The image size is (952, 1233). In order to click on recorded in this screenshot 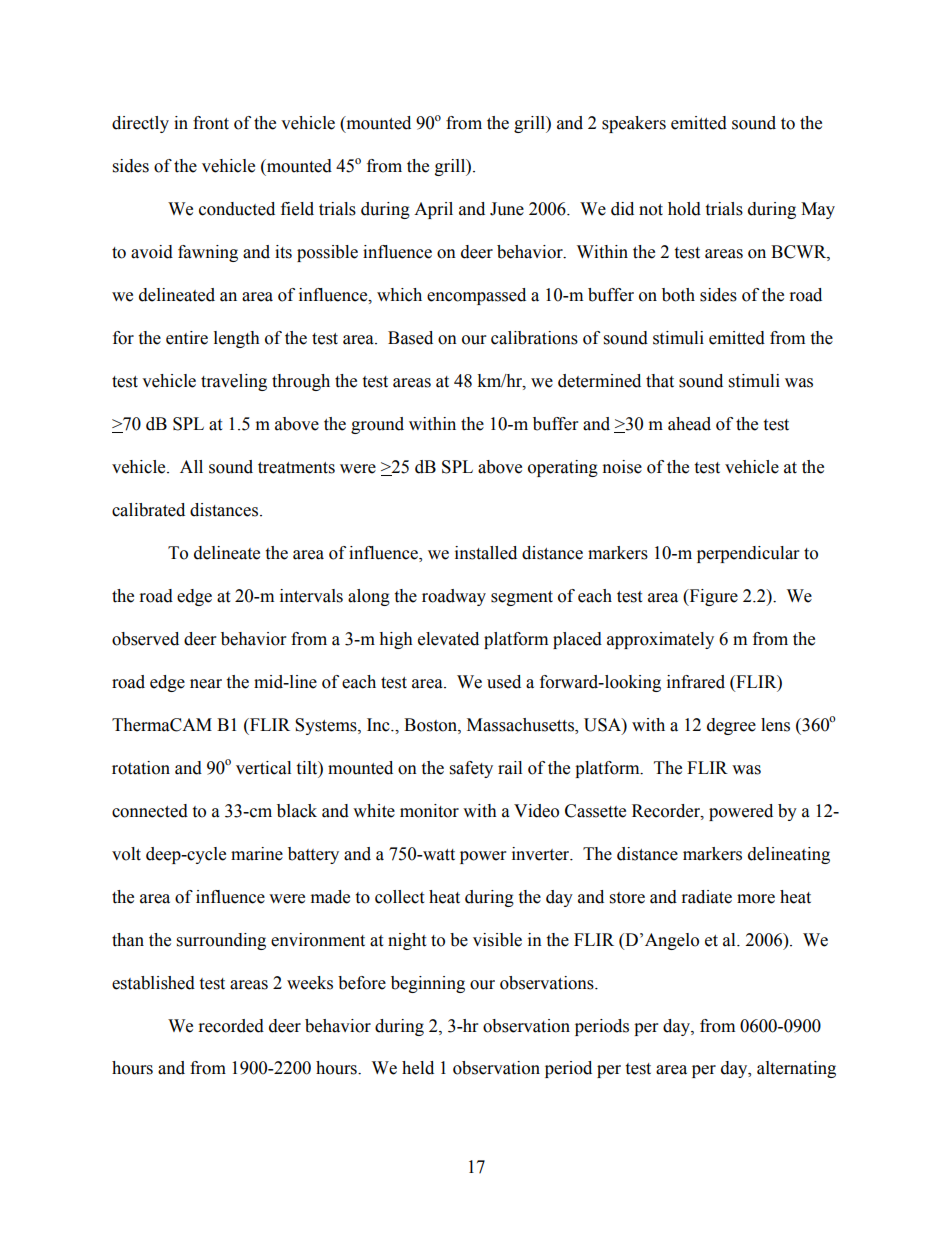, I will do `click(231, 1026)`.
